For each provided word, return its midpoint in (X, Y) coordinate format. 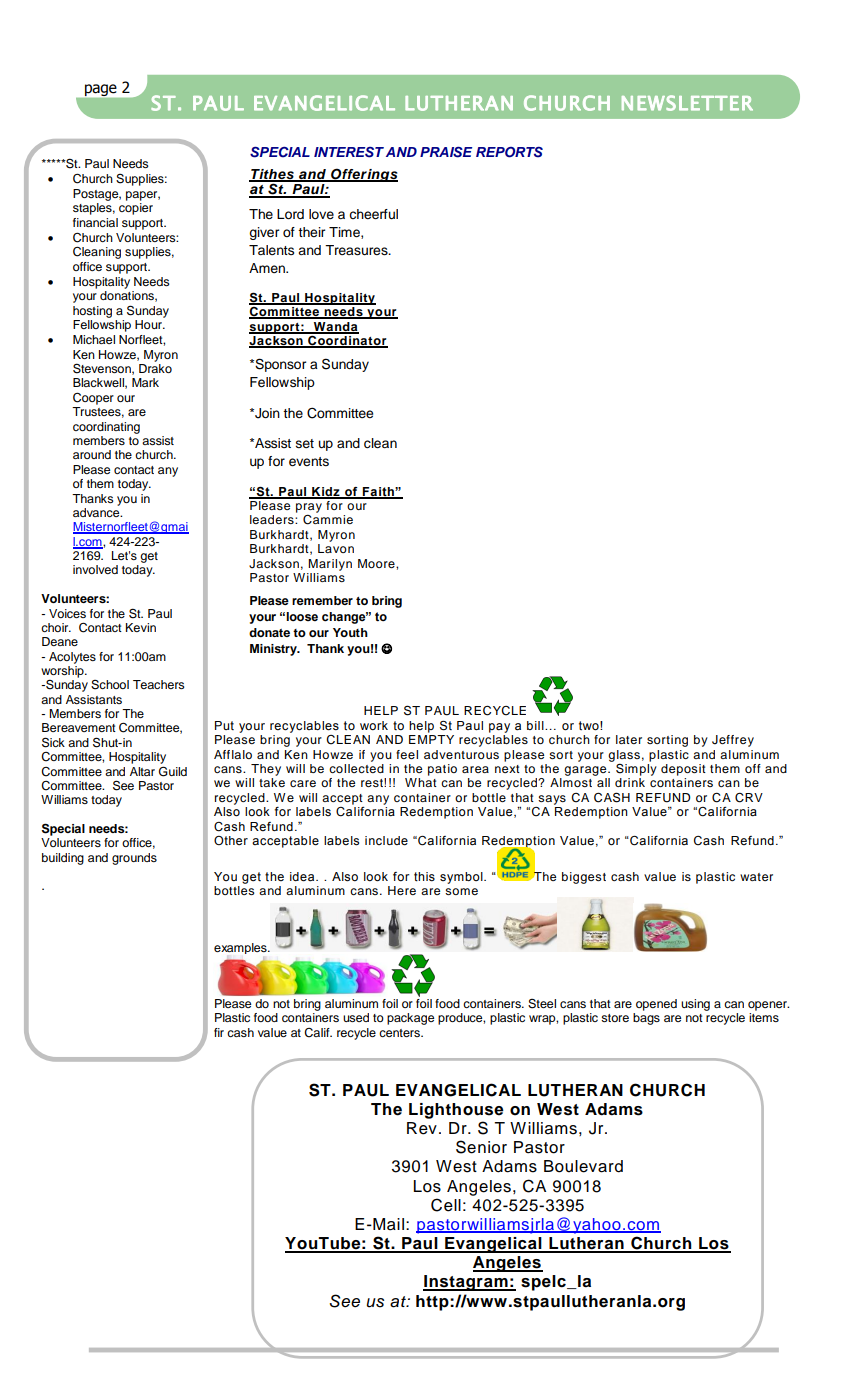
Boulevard (583, 1166)
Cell (446, 1205)
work (374, 725)
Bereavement (79, 727)
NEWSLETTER (687, 103)
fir (219, 1032)
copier (136, 209)
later (629, 739)
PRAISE (446, 152)
